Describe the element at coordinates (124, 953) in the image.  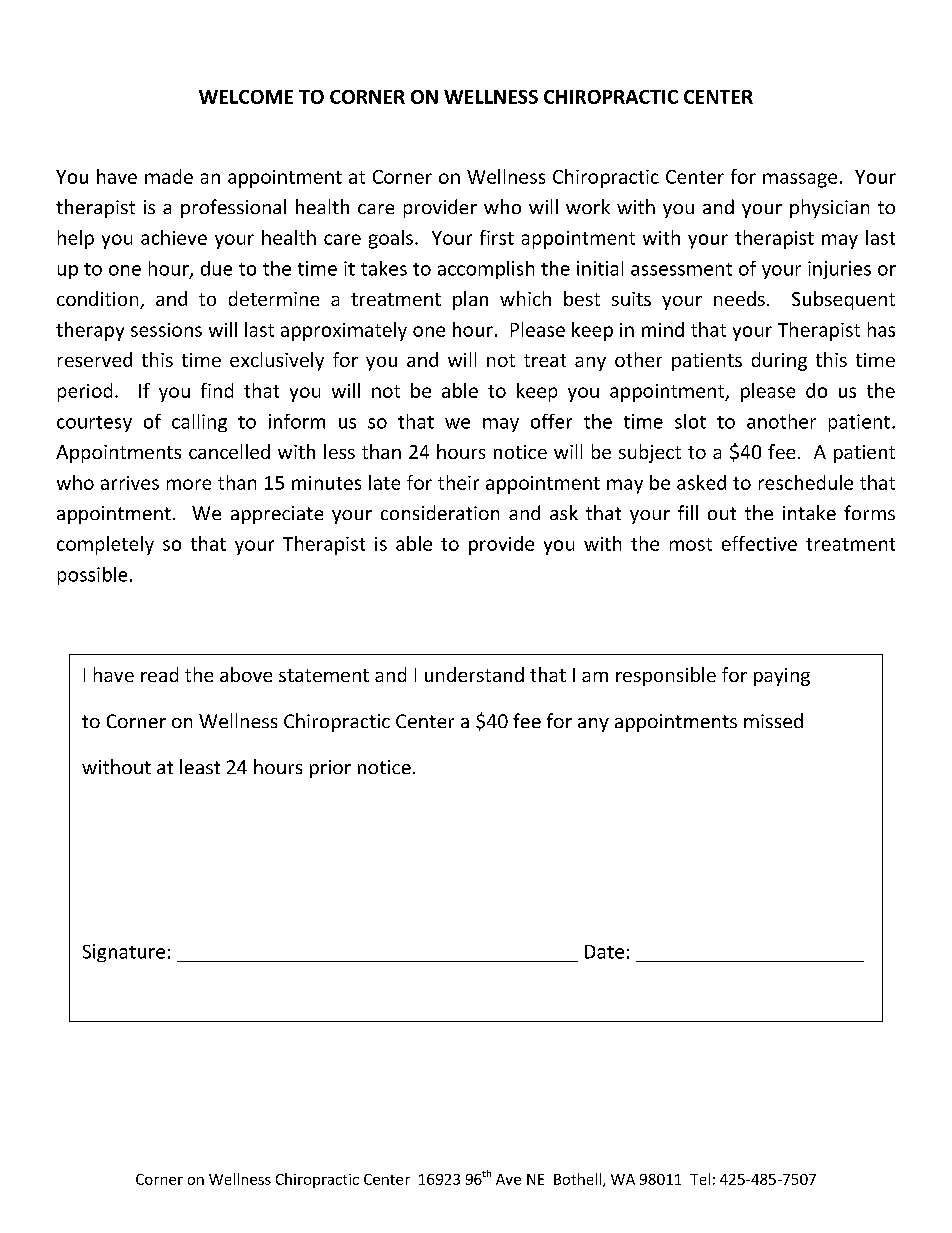
I see `Signature` at that location.
